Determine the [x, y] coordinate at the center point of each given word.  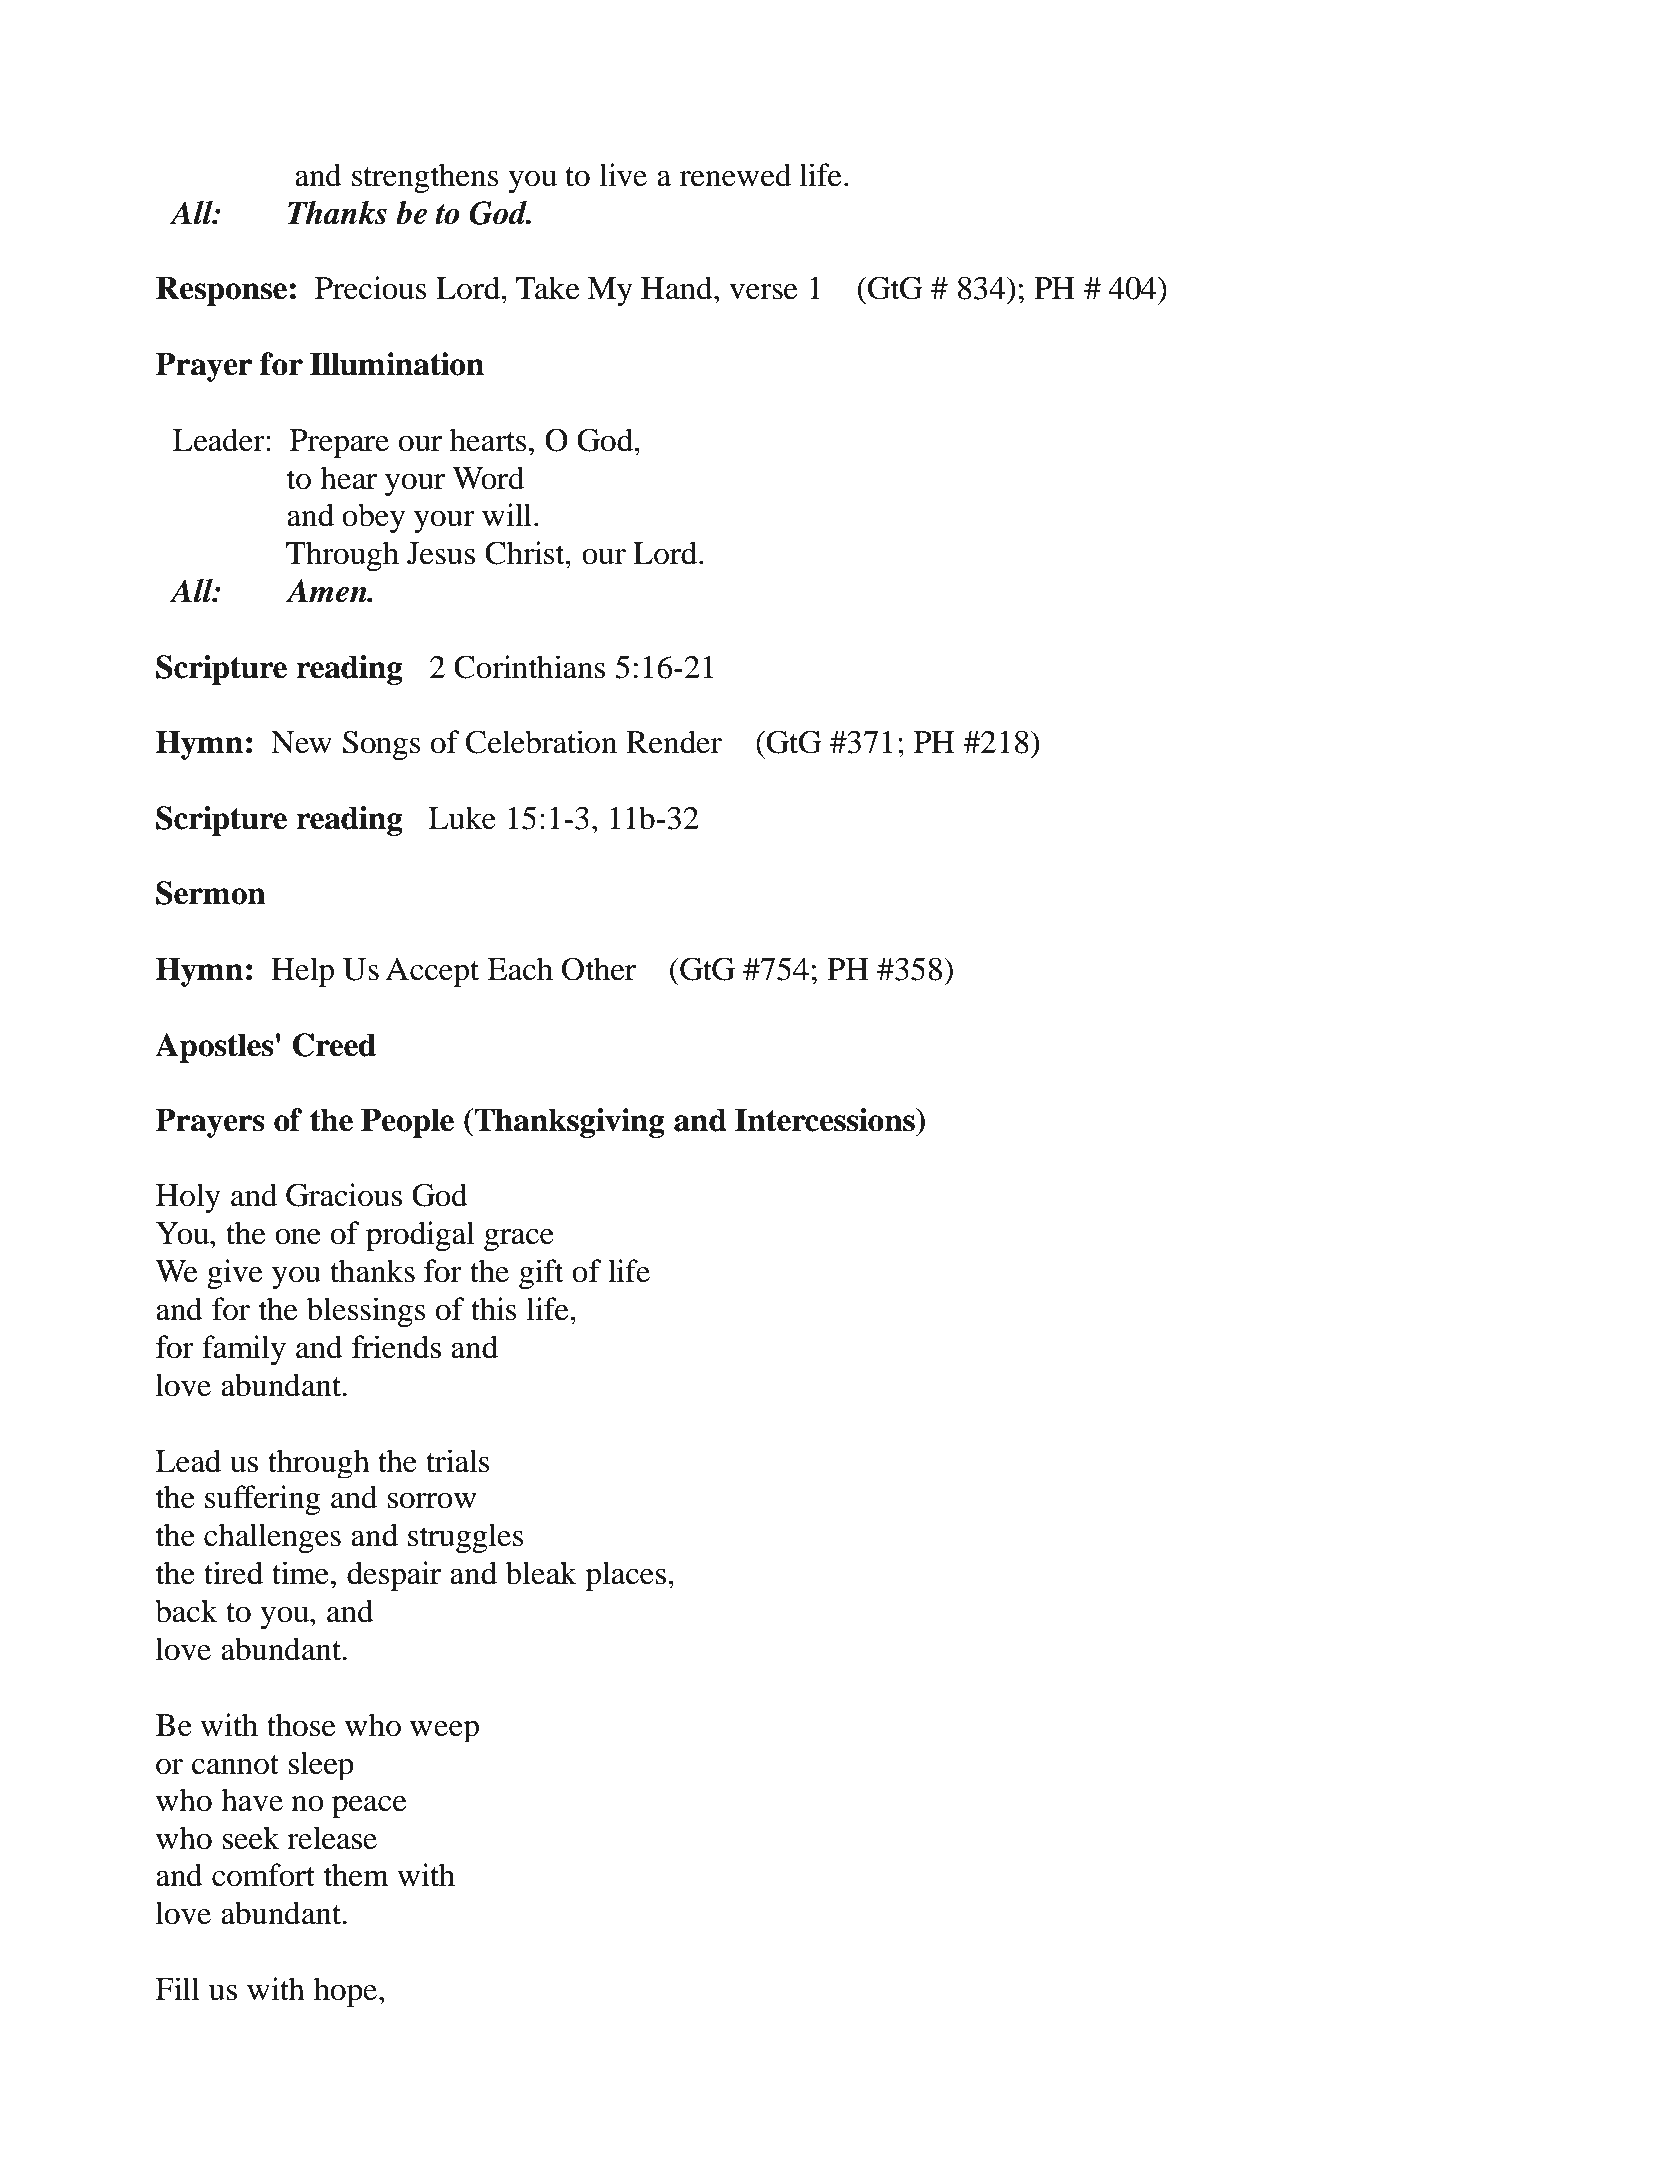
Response [221, 291]
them [356, 1875]
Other [599, 969]
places [627, 1576]
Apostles [214, 1048]
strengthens [425, 178]
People [407, 1123]
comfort [263, 1875]
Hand [678, 288]
